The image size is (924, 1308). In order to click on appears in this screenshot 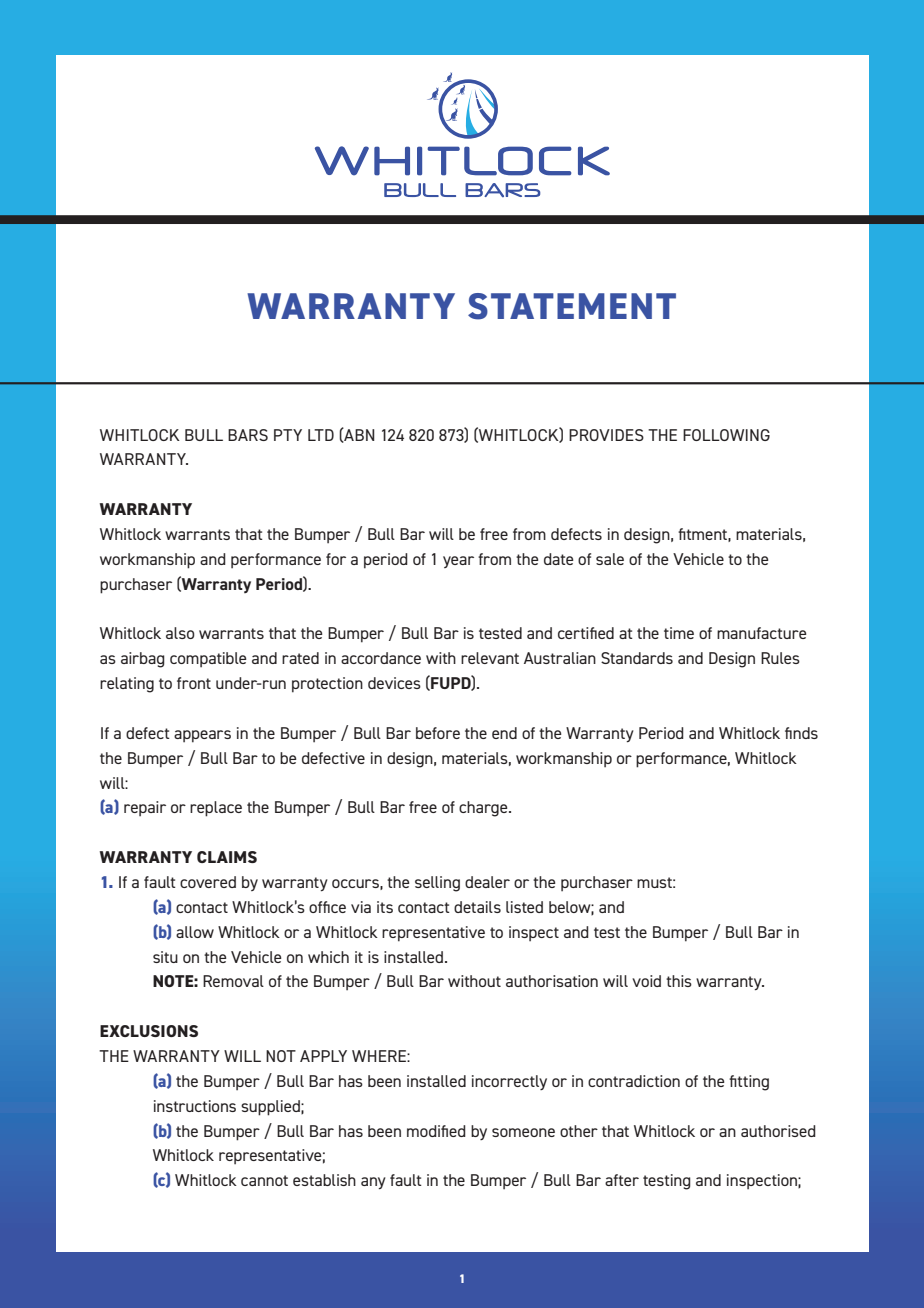, I will do `click(202, 736)`.
